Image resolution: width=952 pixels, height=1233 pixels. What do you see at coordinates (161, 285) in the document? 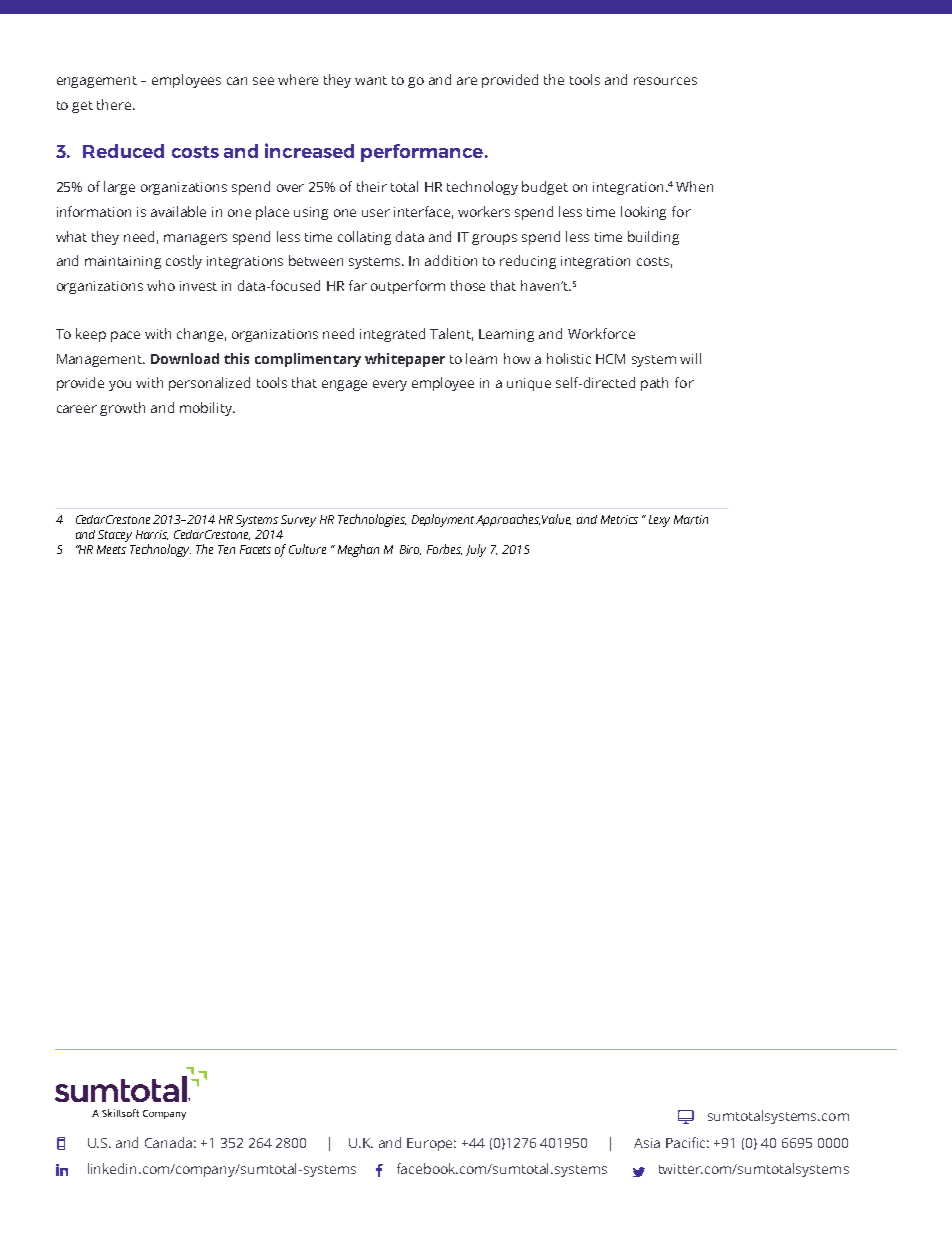
I see `who` at bounding box center [161, 285].
